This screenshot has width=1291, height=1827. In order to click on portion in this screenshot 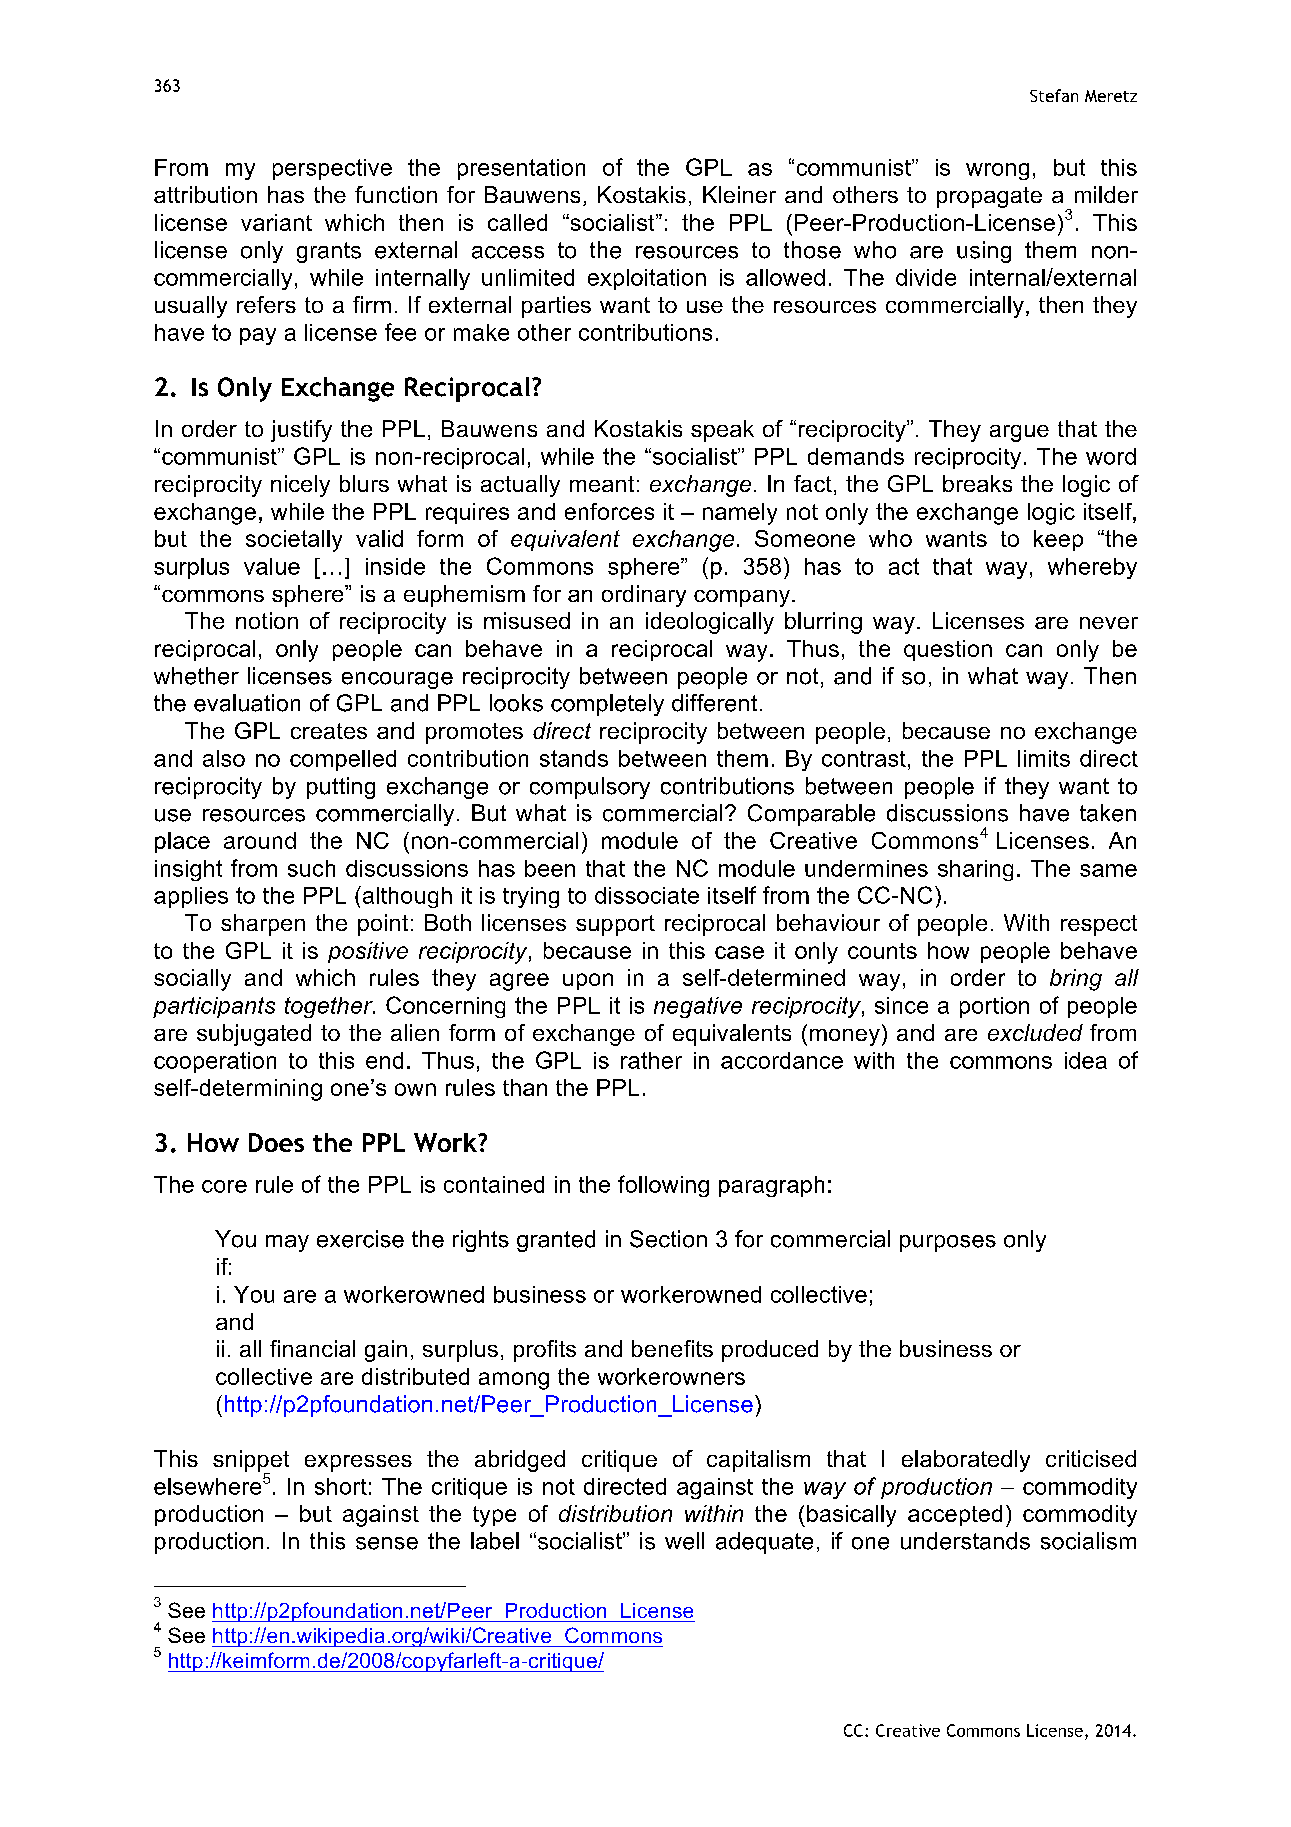, I will do `click(994, 1007)`.
